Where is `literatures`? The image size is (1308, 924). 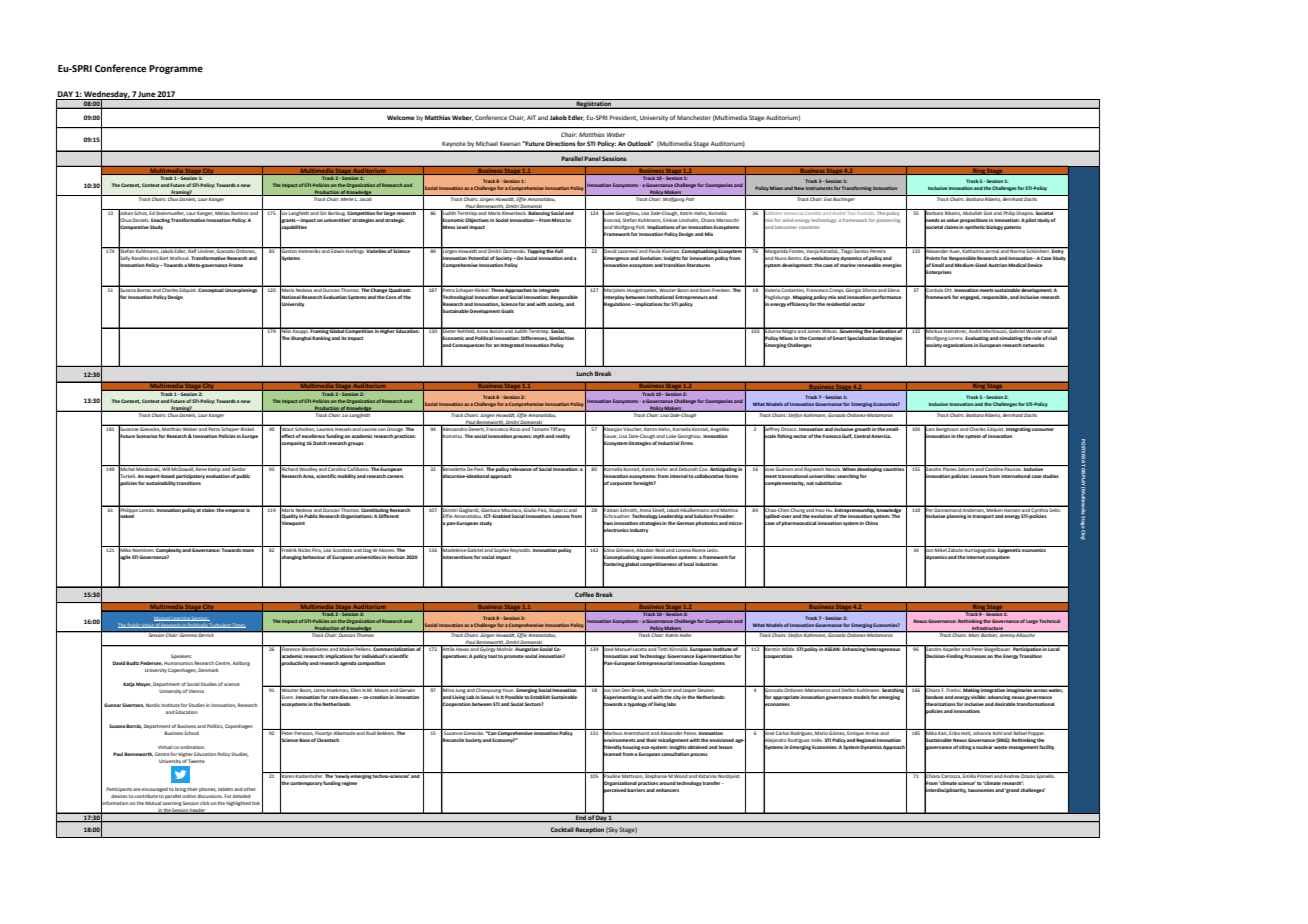
literatures is located at coordinates (698, 265).
